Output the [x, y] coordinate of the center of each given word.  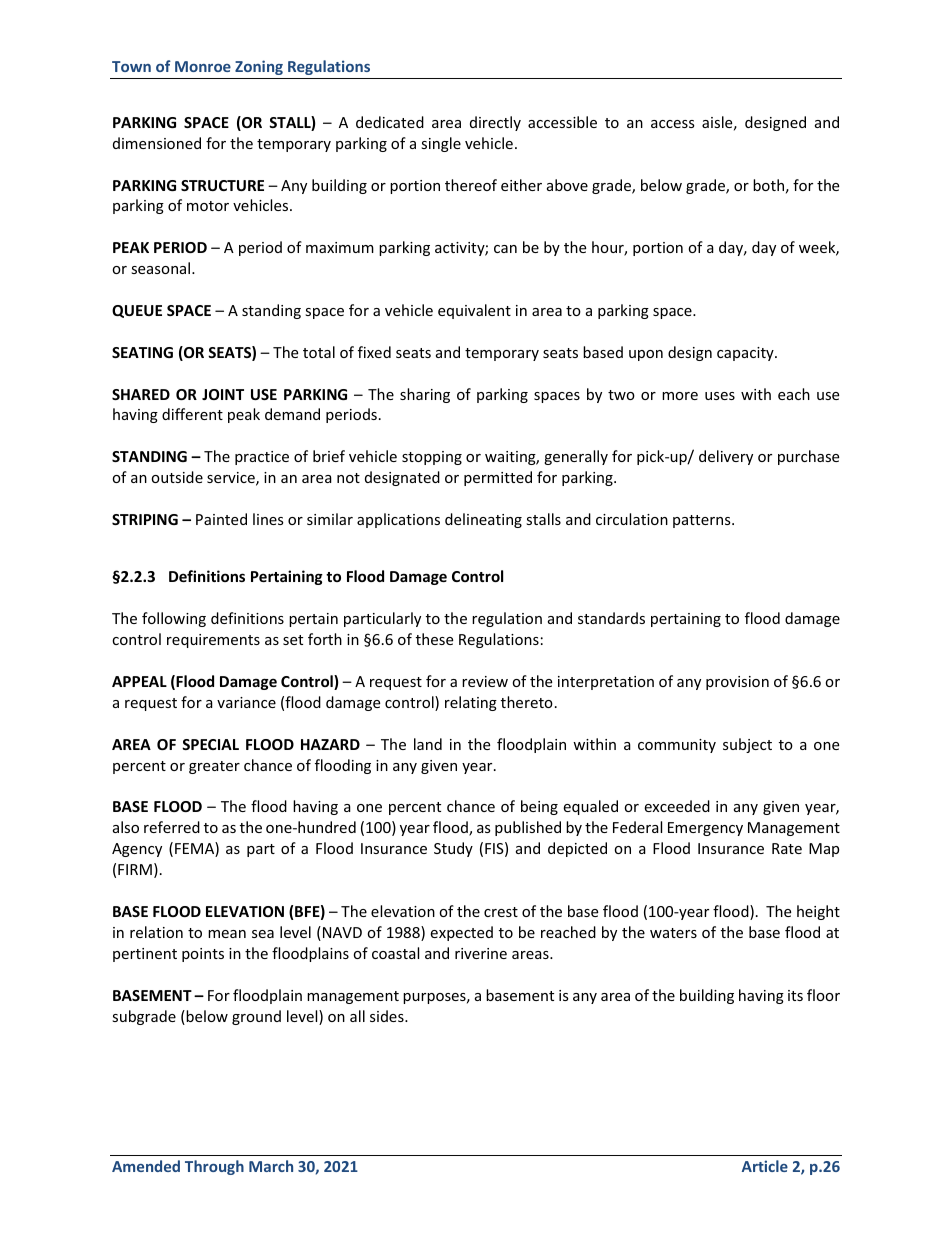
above [567, 185]
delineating [483, 520]
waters [673, 933]
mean [227, 934]
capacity [746, 354]
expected [461, 933]
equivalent [474, 311]
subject [747, 745]
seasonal [162, 268]
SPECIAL [210, 744]
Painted [221, 519]
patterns [703, 521]
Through [214, 1167]
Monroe [203, 66]
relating [471, 703]
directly [495, 123]
